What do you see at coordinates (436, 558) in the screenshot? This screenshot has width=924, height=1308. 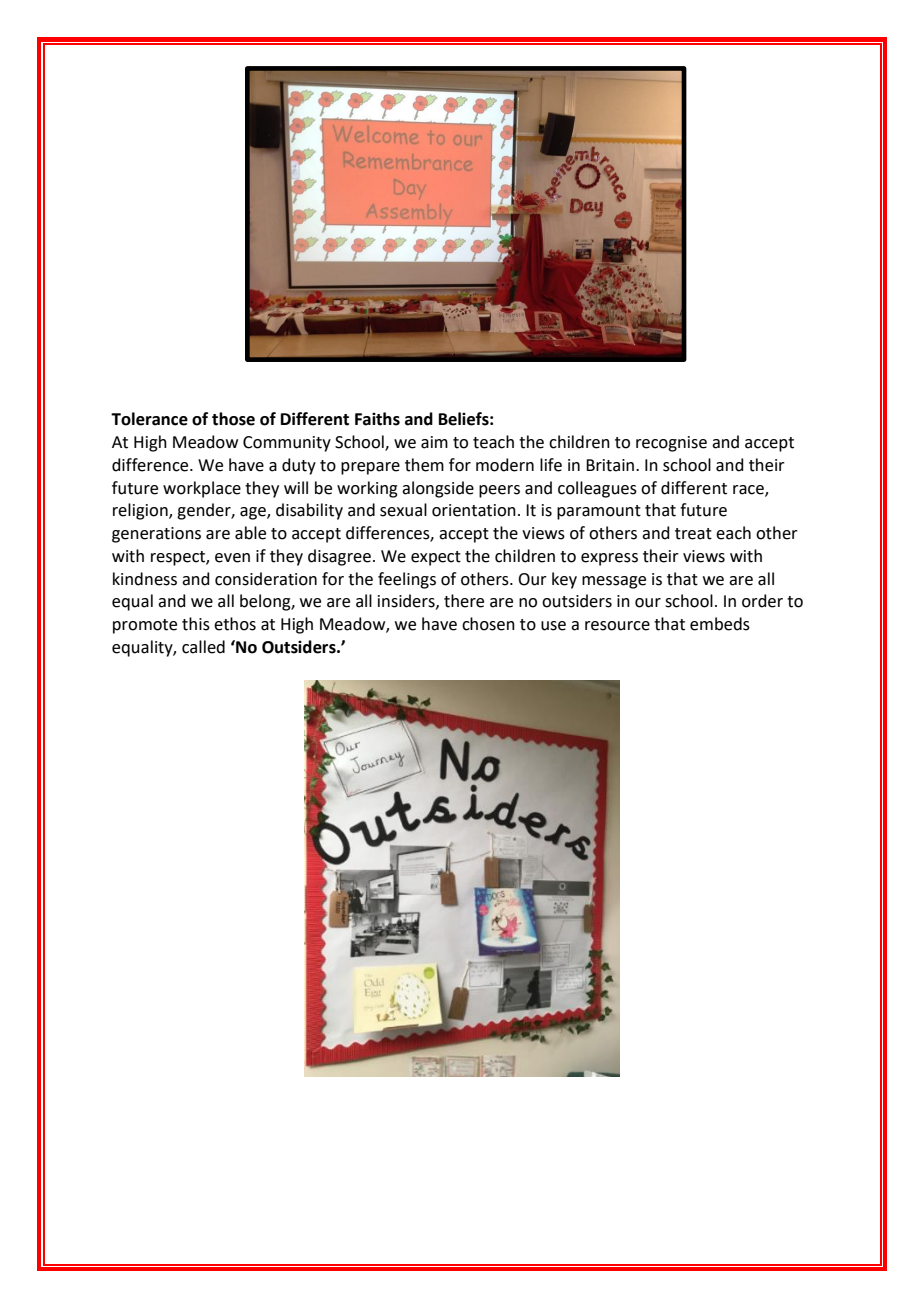 I see `expect` at bounding box center [436, 558].
